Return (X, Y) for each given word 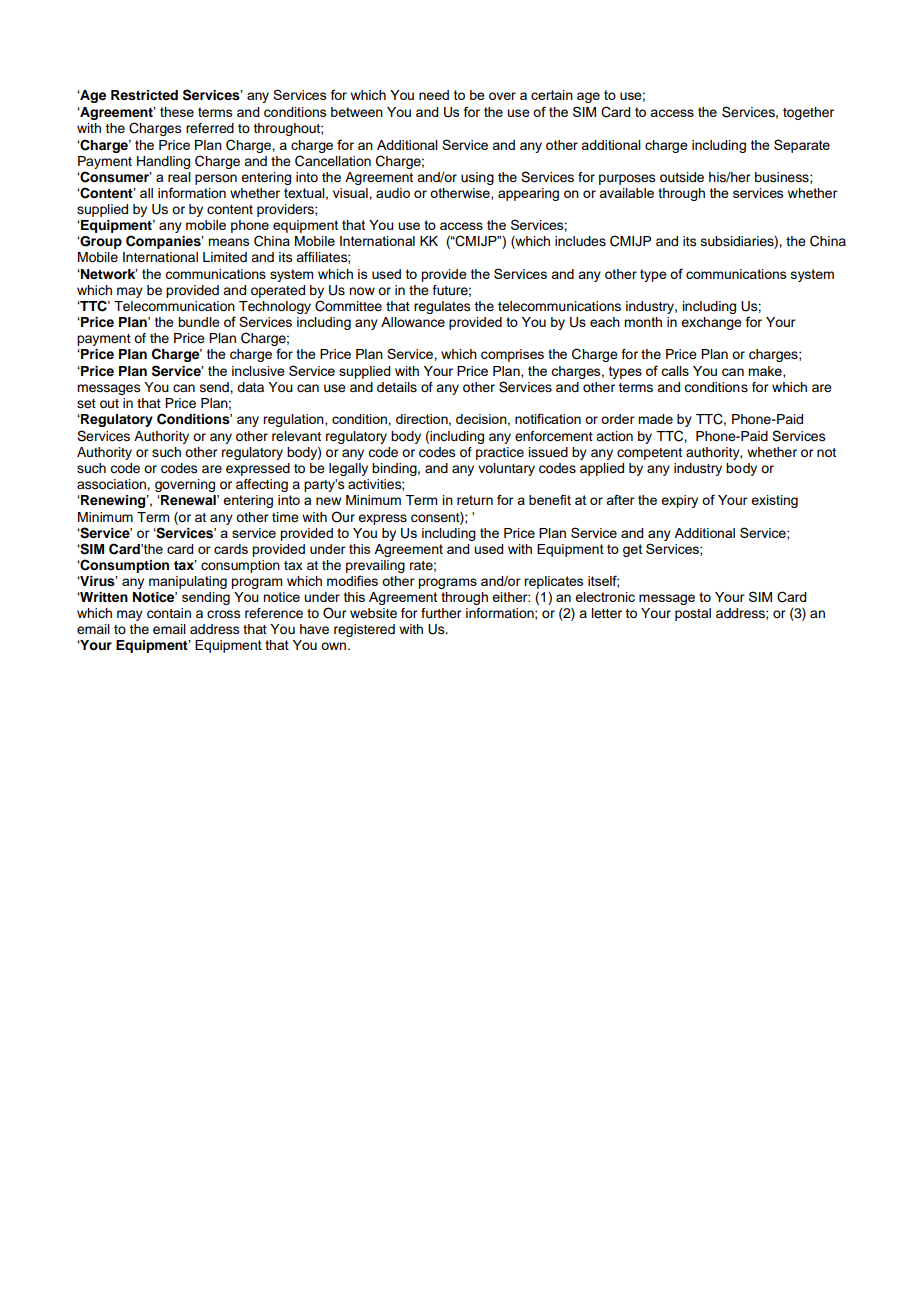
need (434, 95)
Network (108, 274)
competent (649, 454)
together (808, 113)
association (112, 484)
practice (500, 453)
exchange (711, 323)
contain (169, 613)
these (177, 112)
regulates (442, 307)
